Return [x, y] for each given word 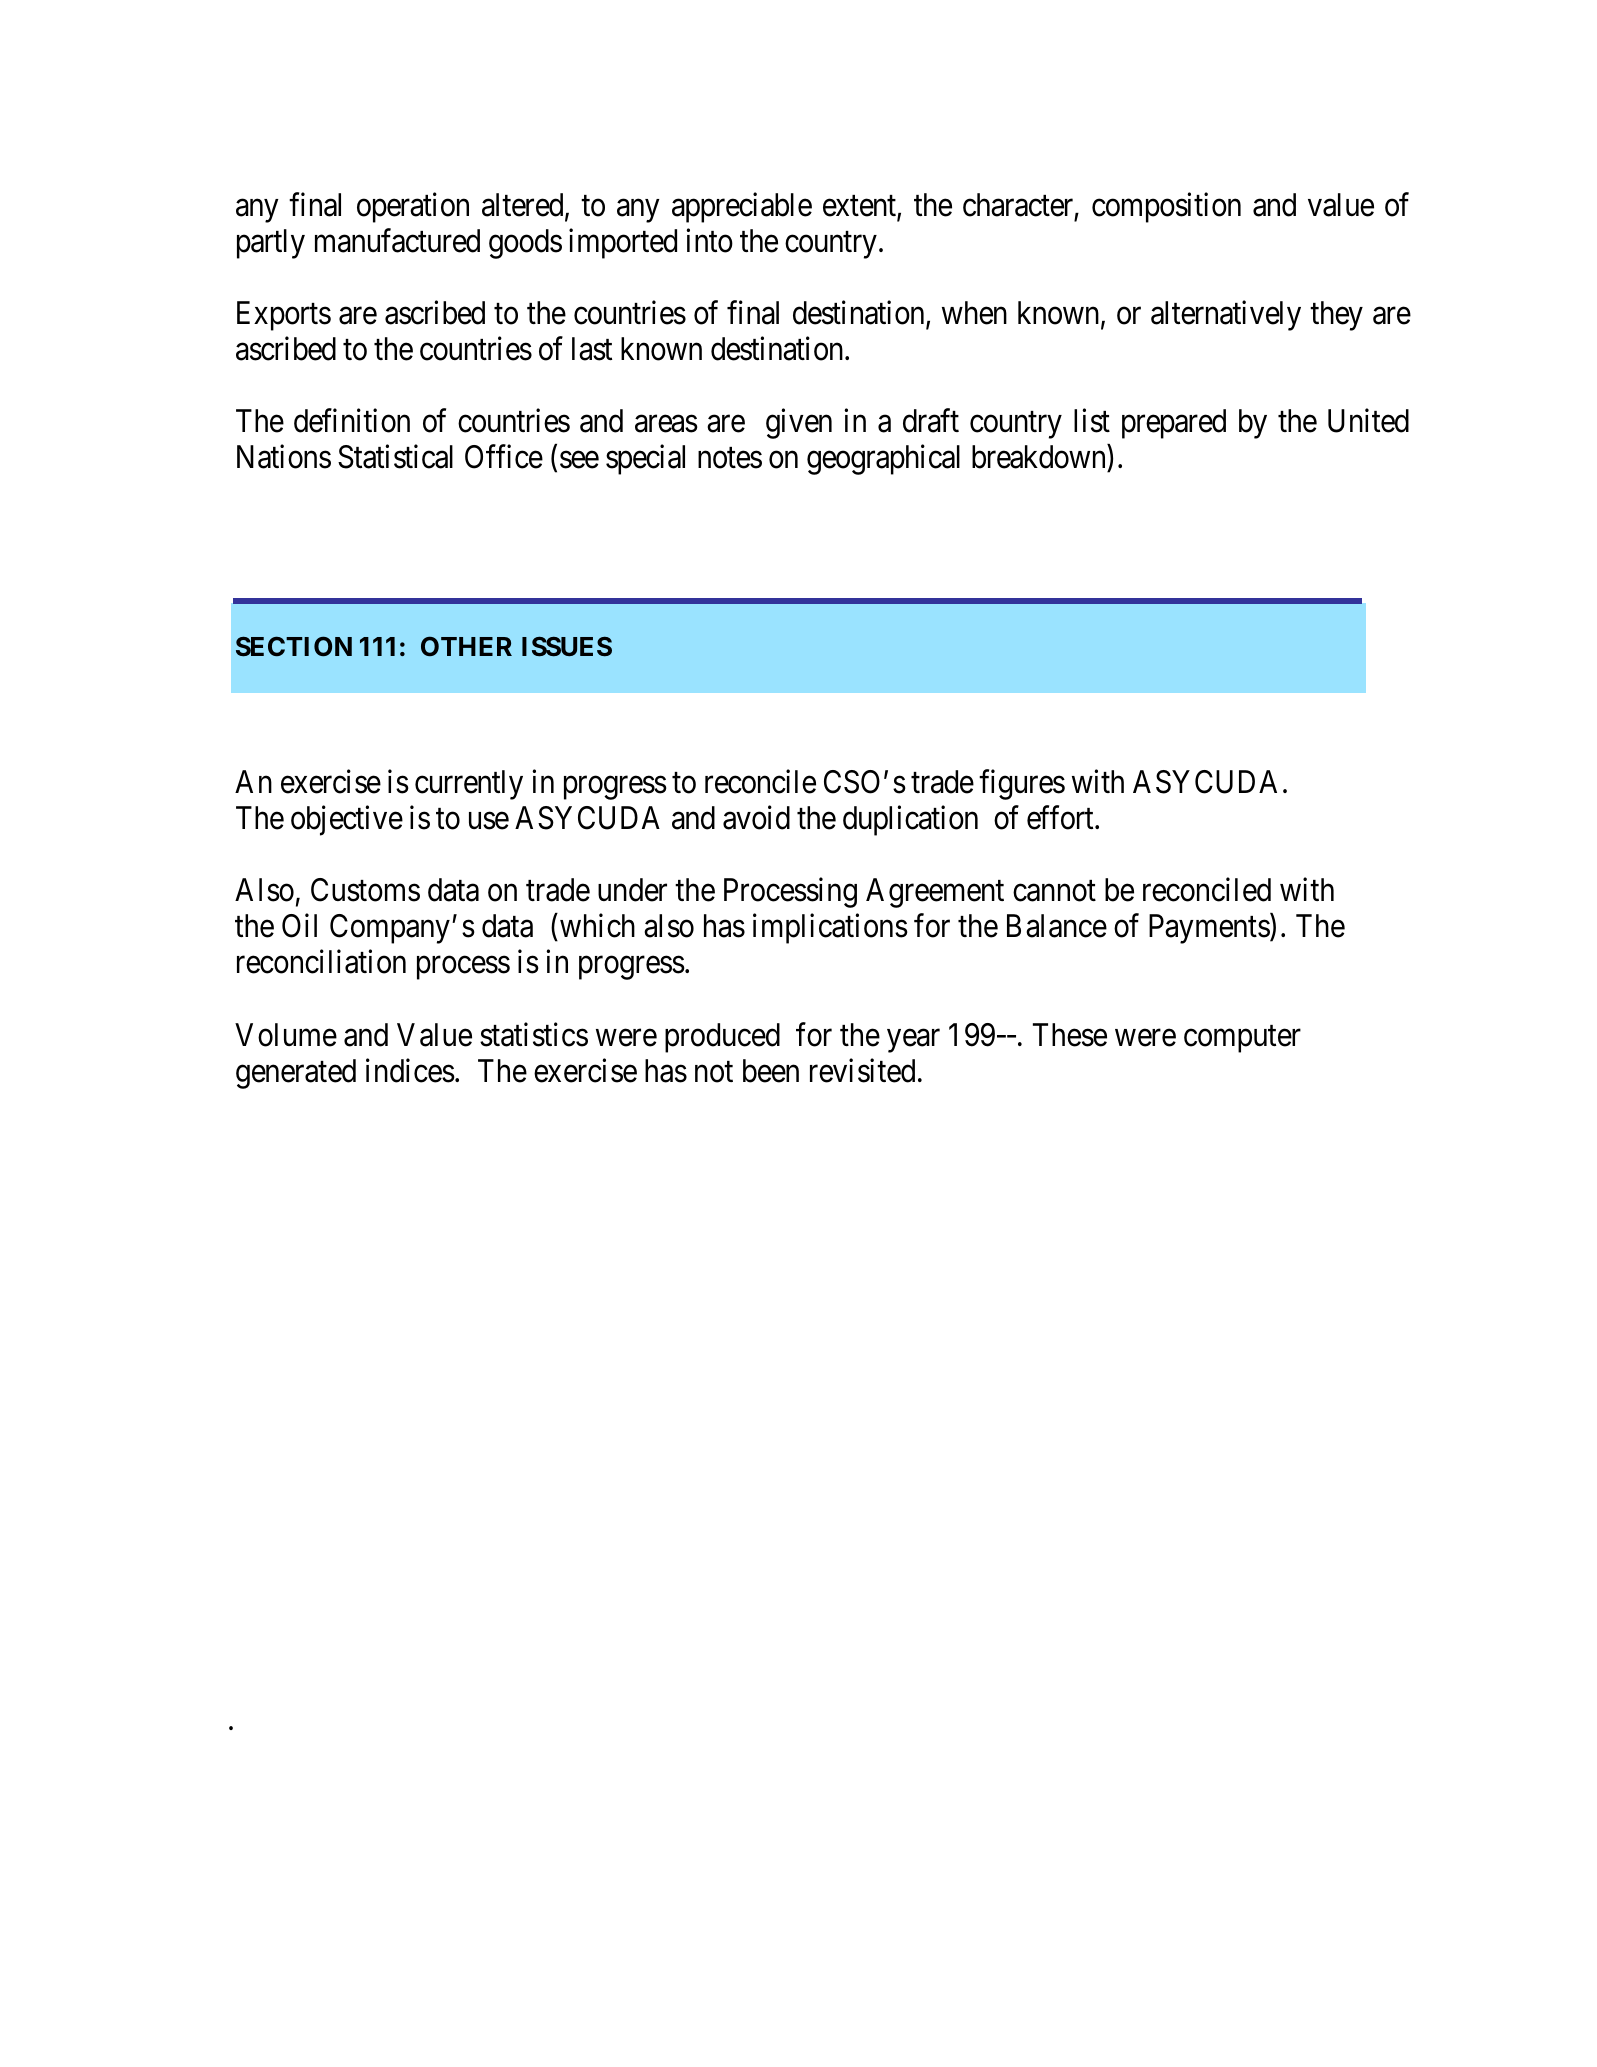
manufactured [397, 241]
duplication [910, 821]
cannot [1054, 891]
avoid [756, 818]
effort [1061, 818]
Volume [286, 1035]
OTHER [466, 646]
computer [1242, 1039]
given [799, 424]
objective [347, 821]
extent [860, 207]
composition [1166, 208]
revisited [862, 1070]
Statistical [395, 457]
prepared [1174, 424]
